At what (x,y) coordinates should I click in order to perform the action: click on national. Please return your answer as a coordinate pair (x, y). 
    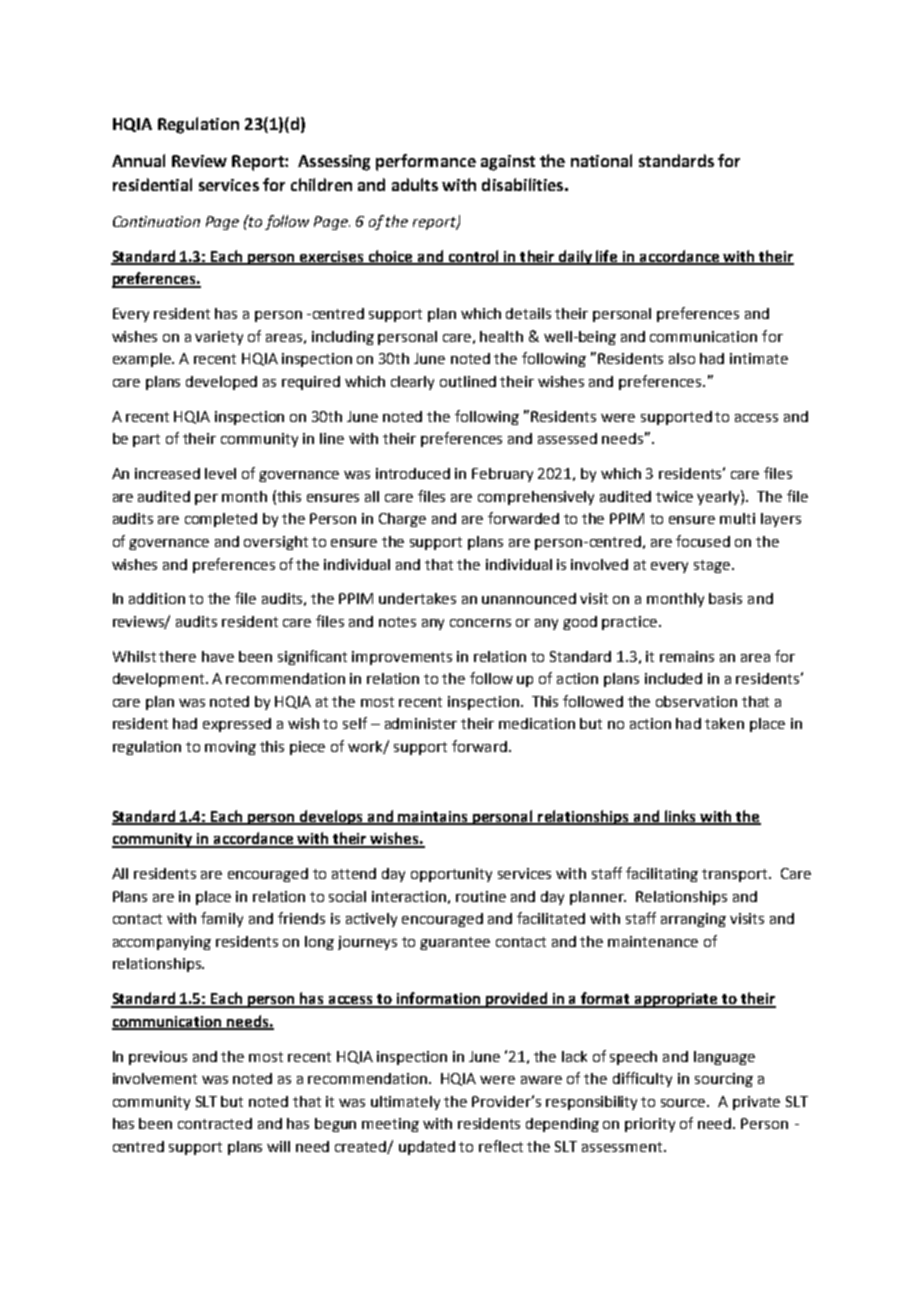
    Looking at the image, I should click on (601, 160).
